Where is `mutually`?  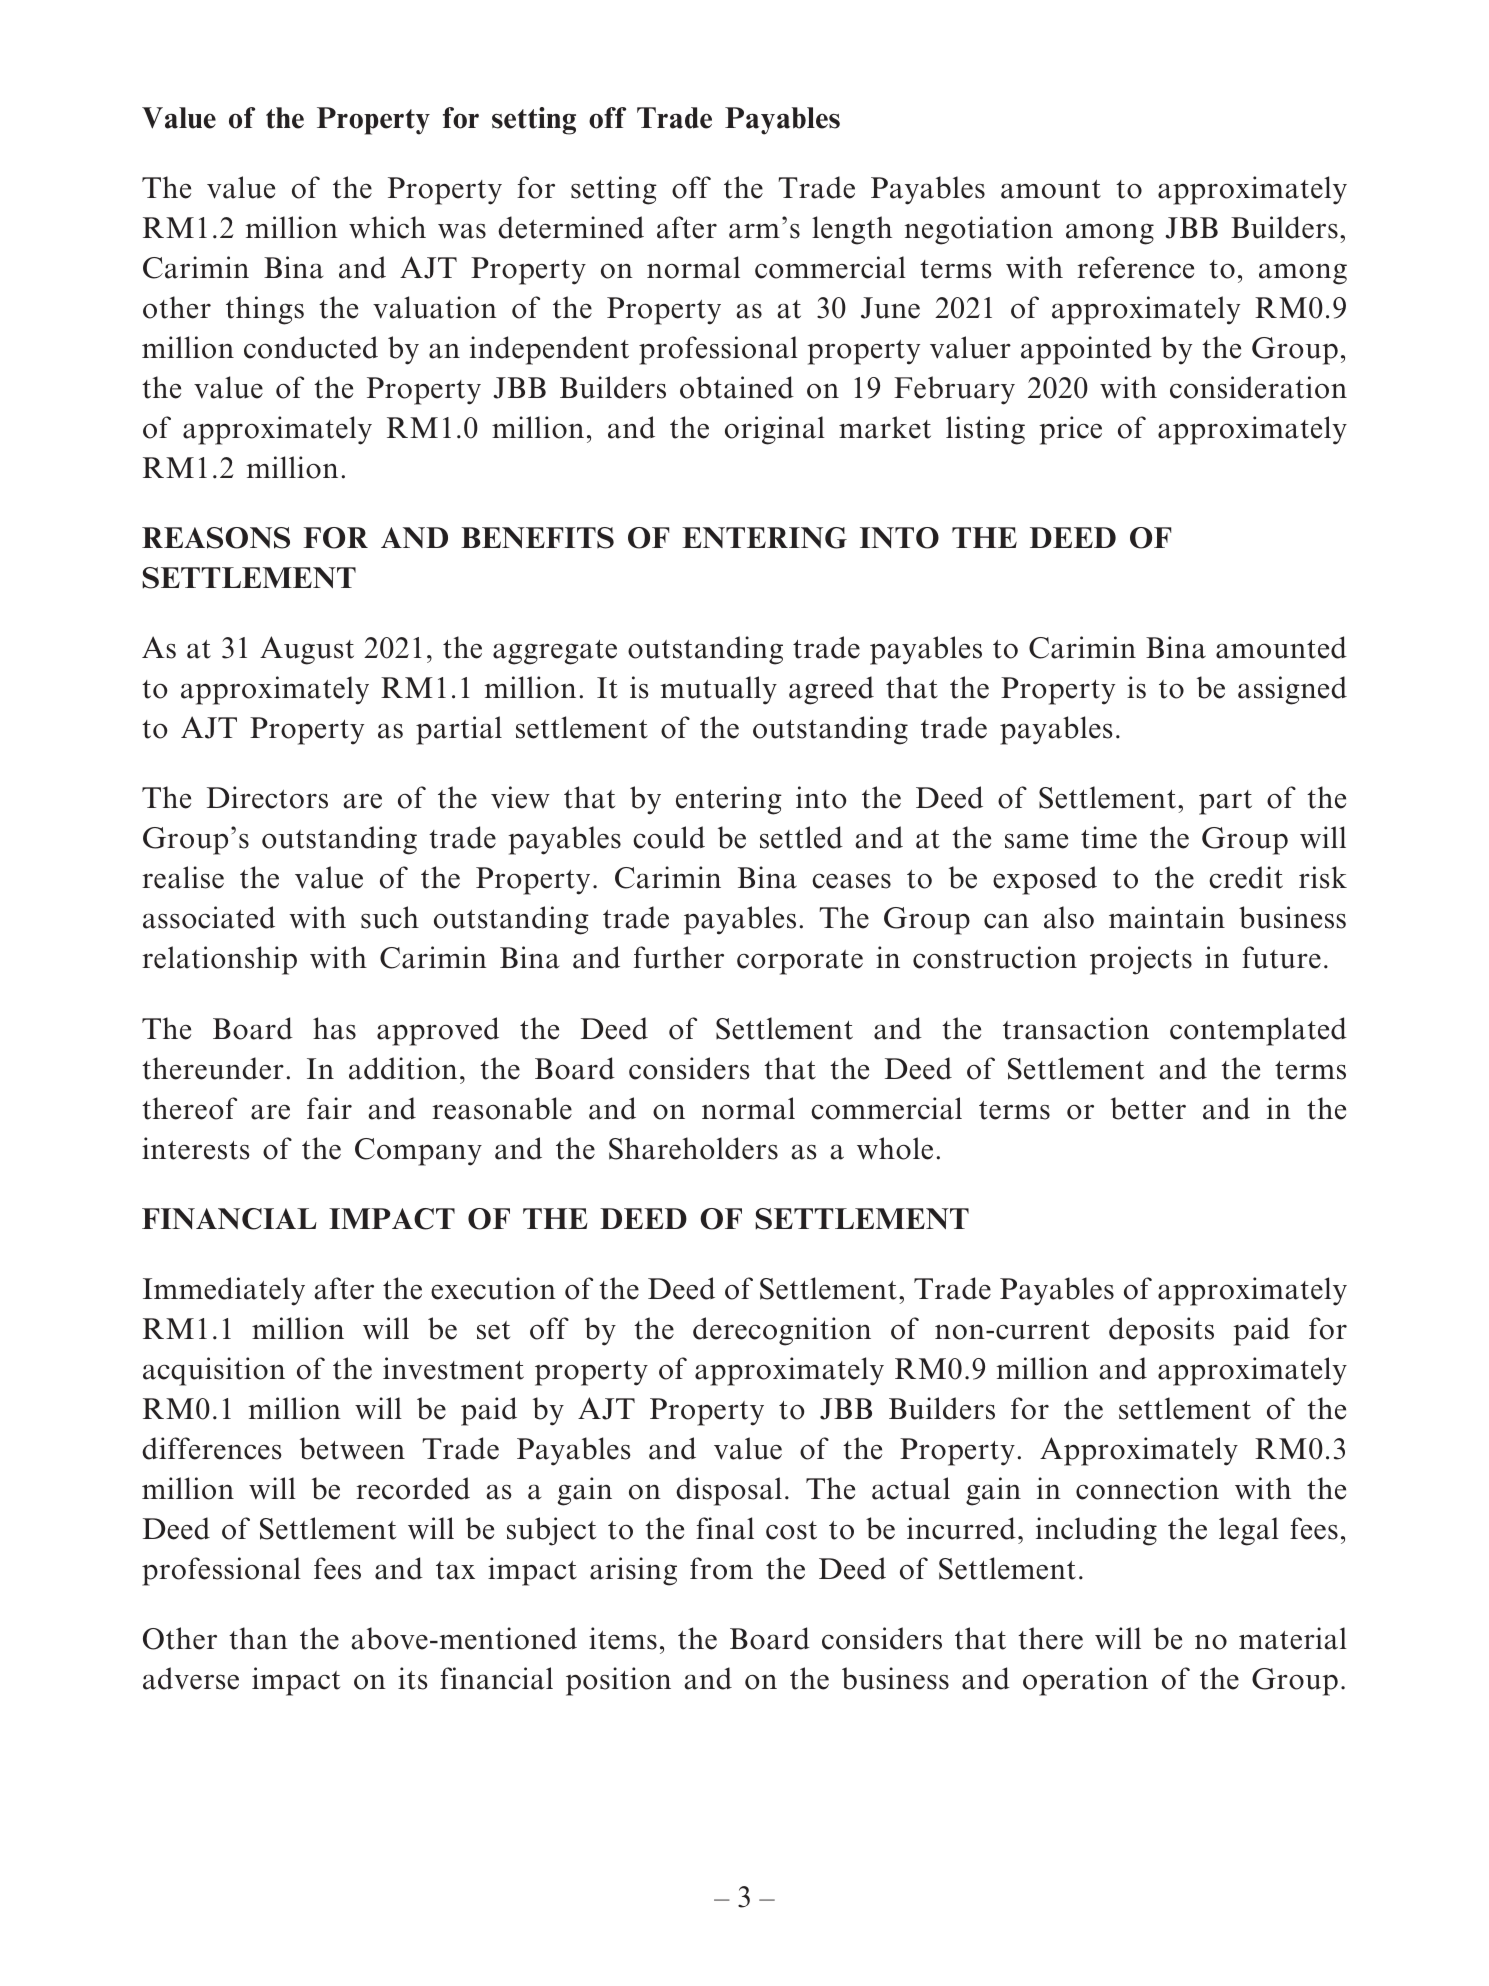
mutually is located at coordinates (718, 690).
